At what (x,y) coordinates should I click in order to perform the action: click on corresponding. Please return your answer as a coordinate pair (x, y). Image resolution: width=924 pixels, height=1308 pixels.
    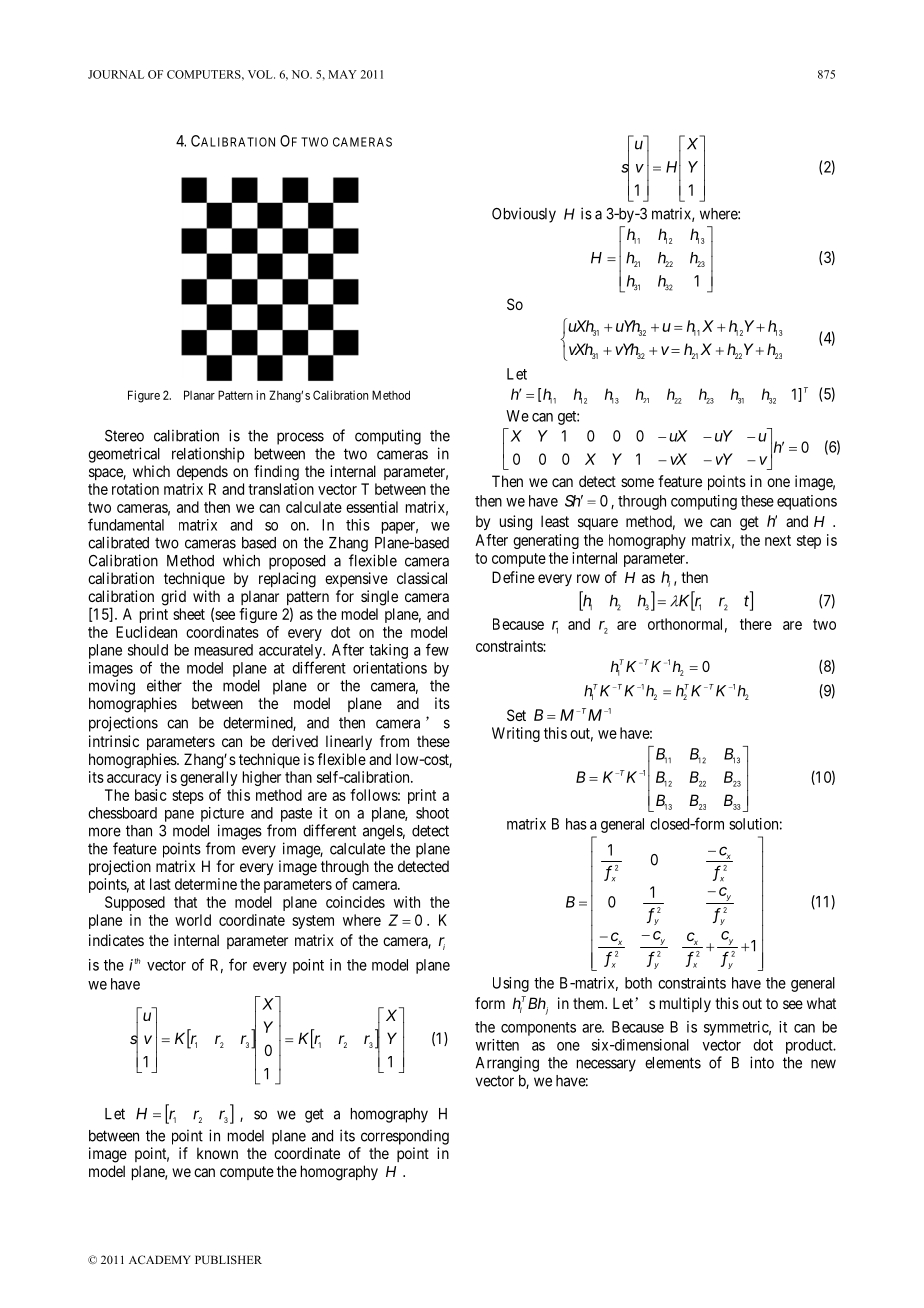
    Looking at the image, I should click on (405, 1137).
